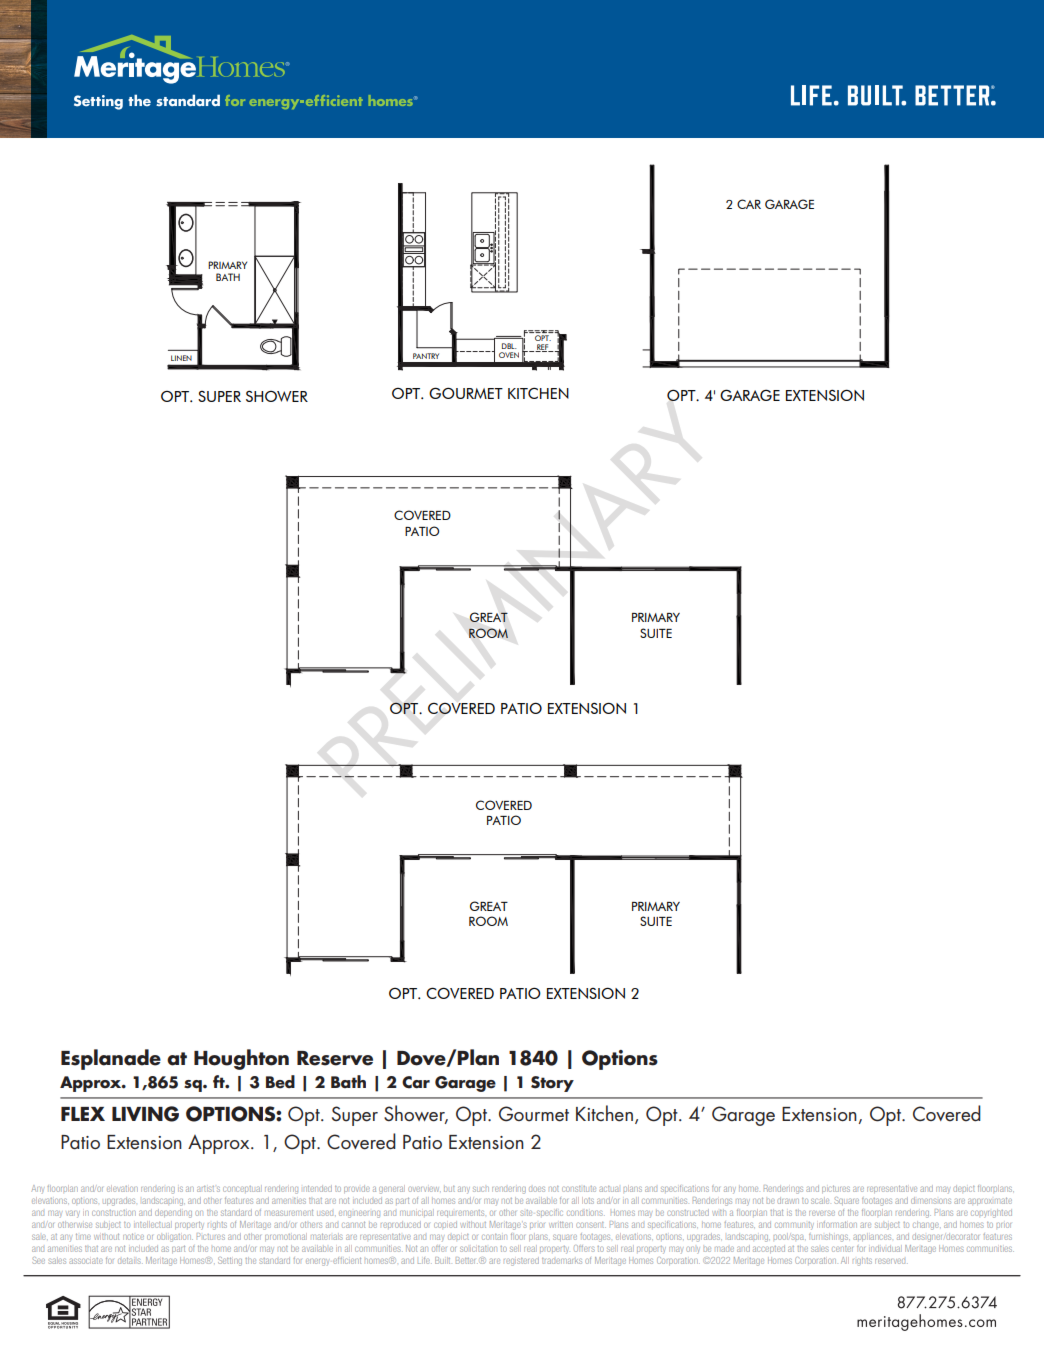 The height and width of the screenshot is (1351, 1044). Describe the element at coordinates (241, 1059) in the screenshot. I see `Houghton` at that location.
